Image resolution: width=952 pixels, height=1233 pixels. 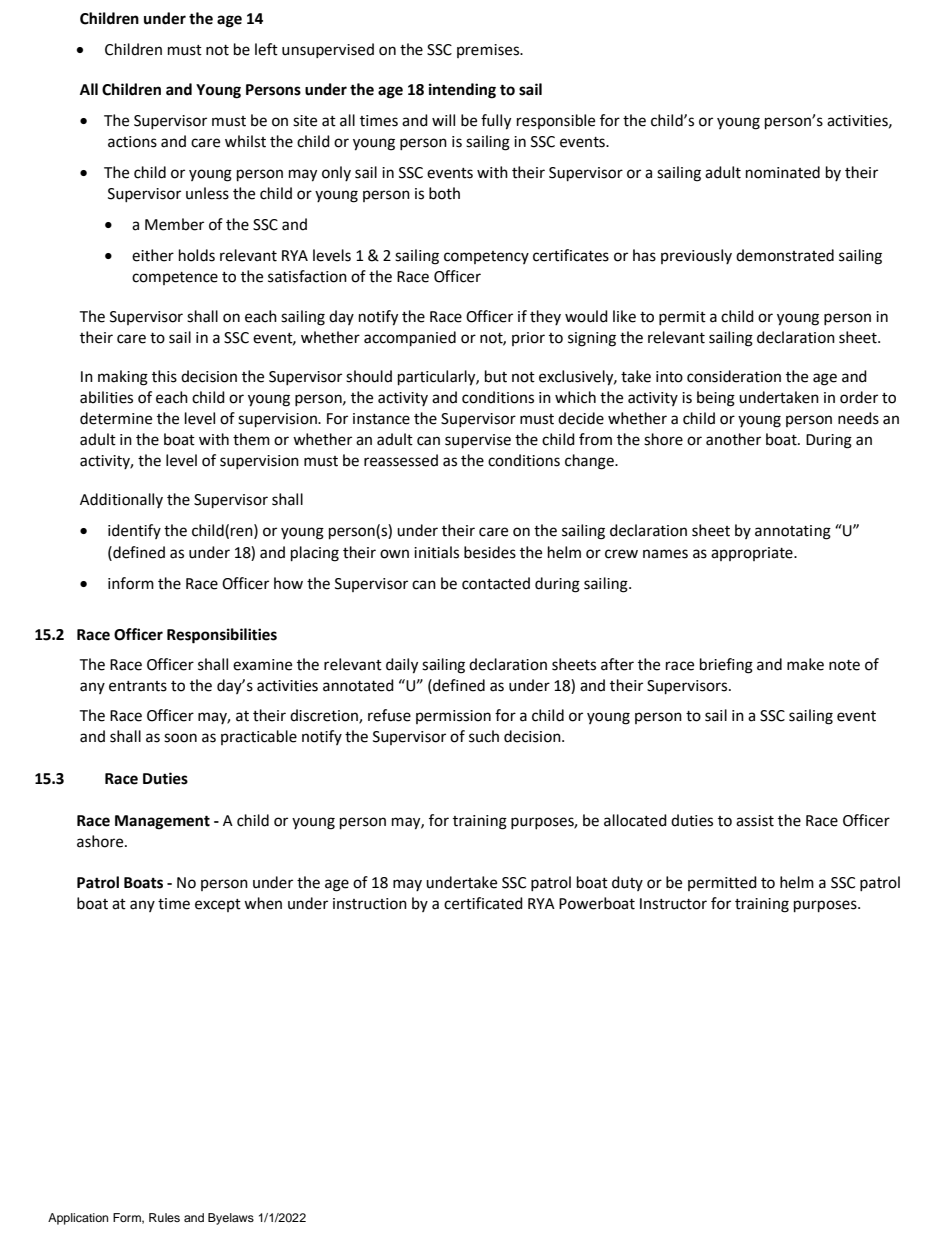 I want to click on certificated, so click(x=483, y=903).
